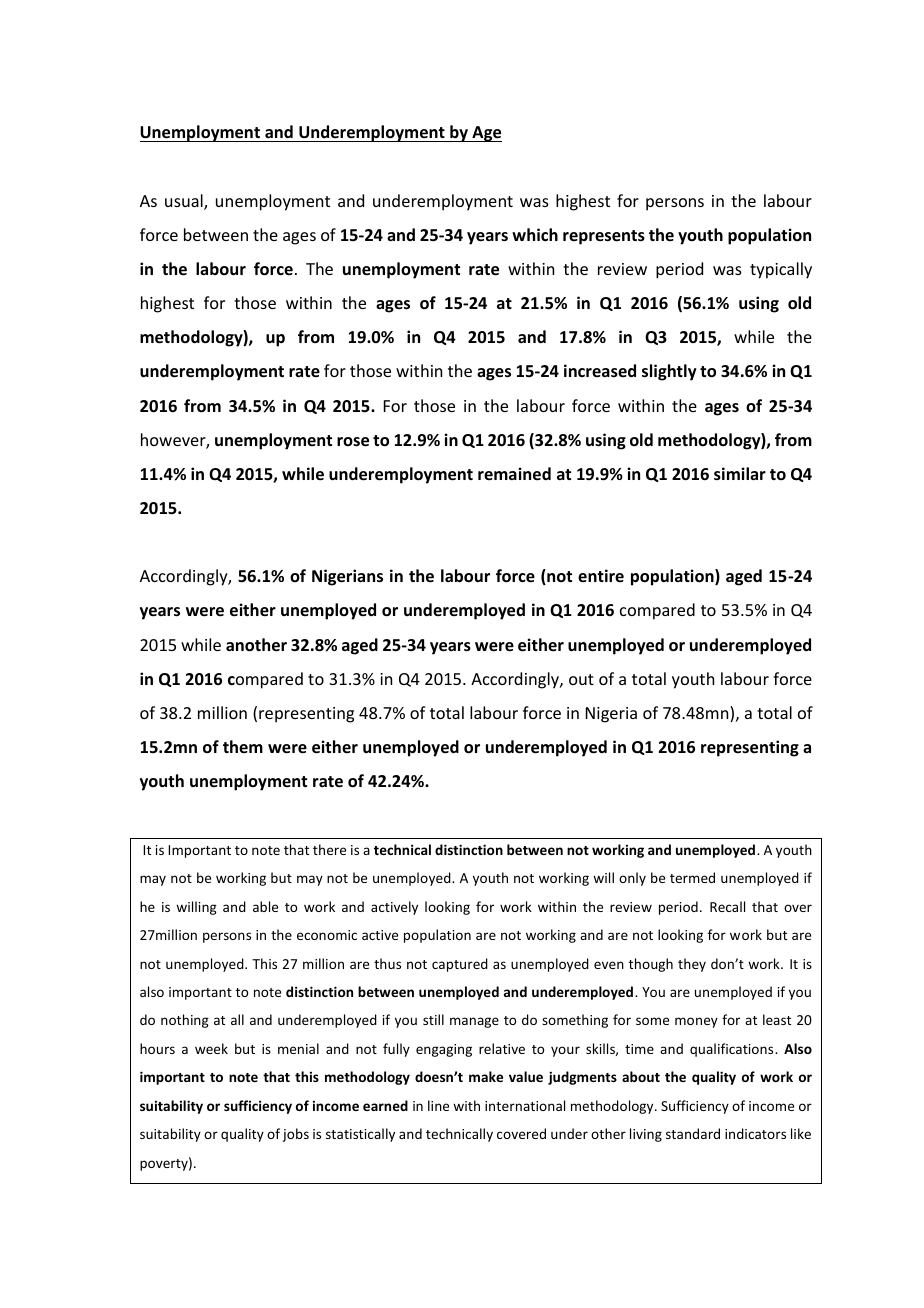 The width and height of the image is (924, 1308). I want to click on typically, so click(781, 270).
